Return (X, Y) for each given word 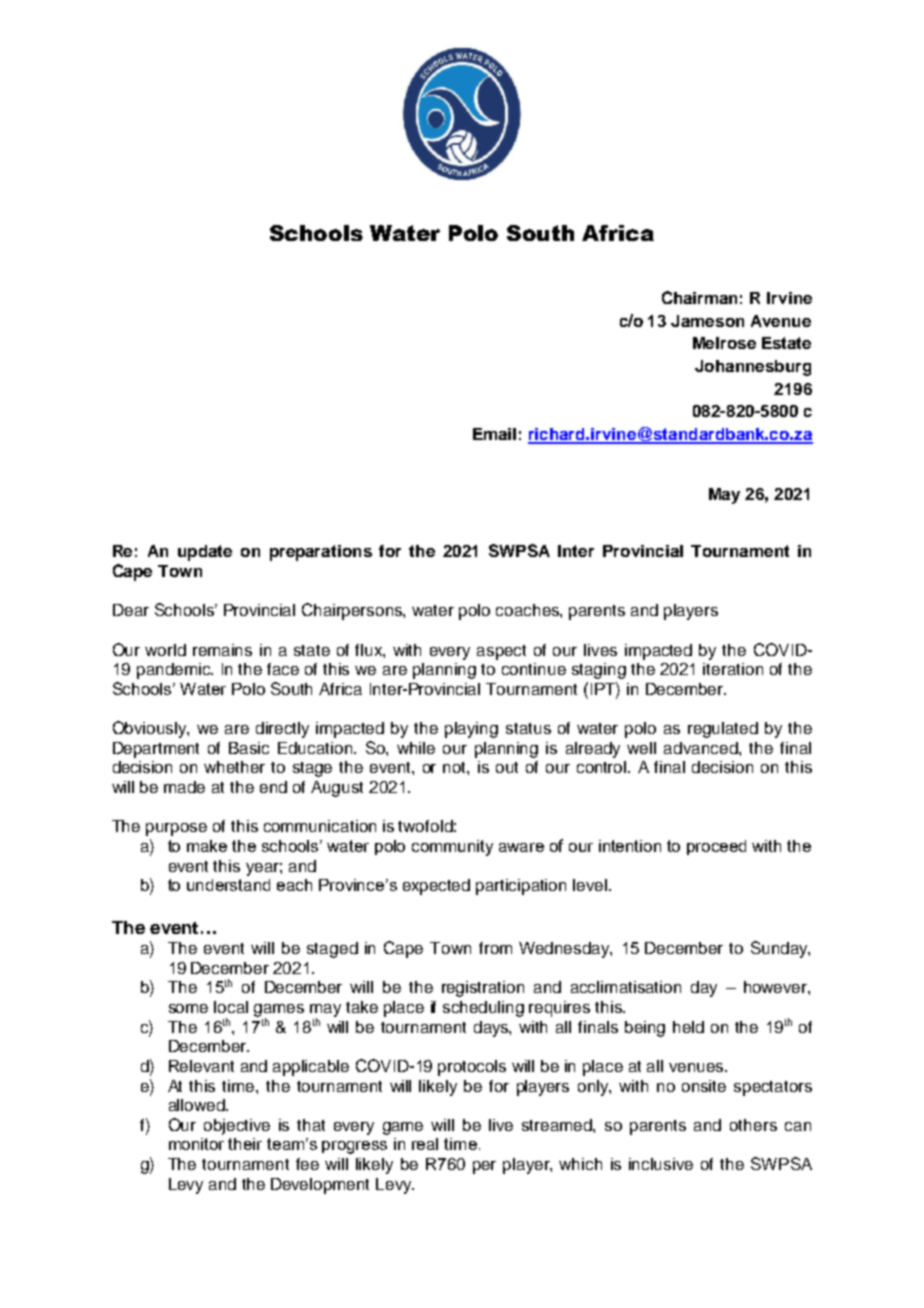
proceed (716, 847)
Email (494, 434)
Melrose (724, 343)
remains (222, 650)
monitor (196, 1144)
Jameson (707, 321)
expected (436, 887)
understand (228, 885)
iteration (733, 669)
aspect (501, 652)
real (425, 1144)
